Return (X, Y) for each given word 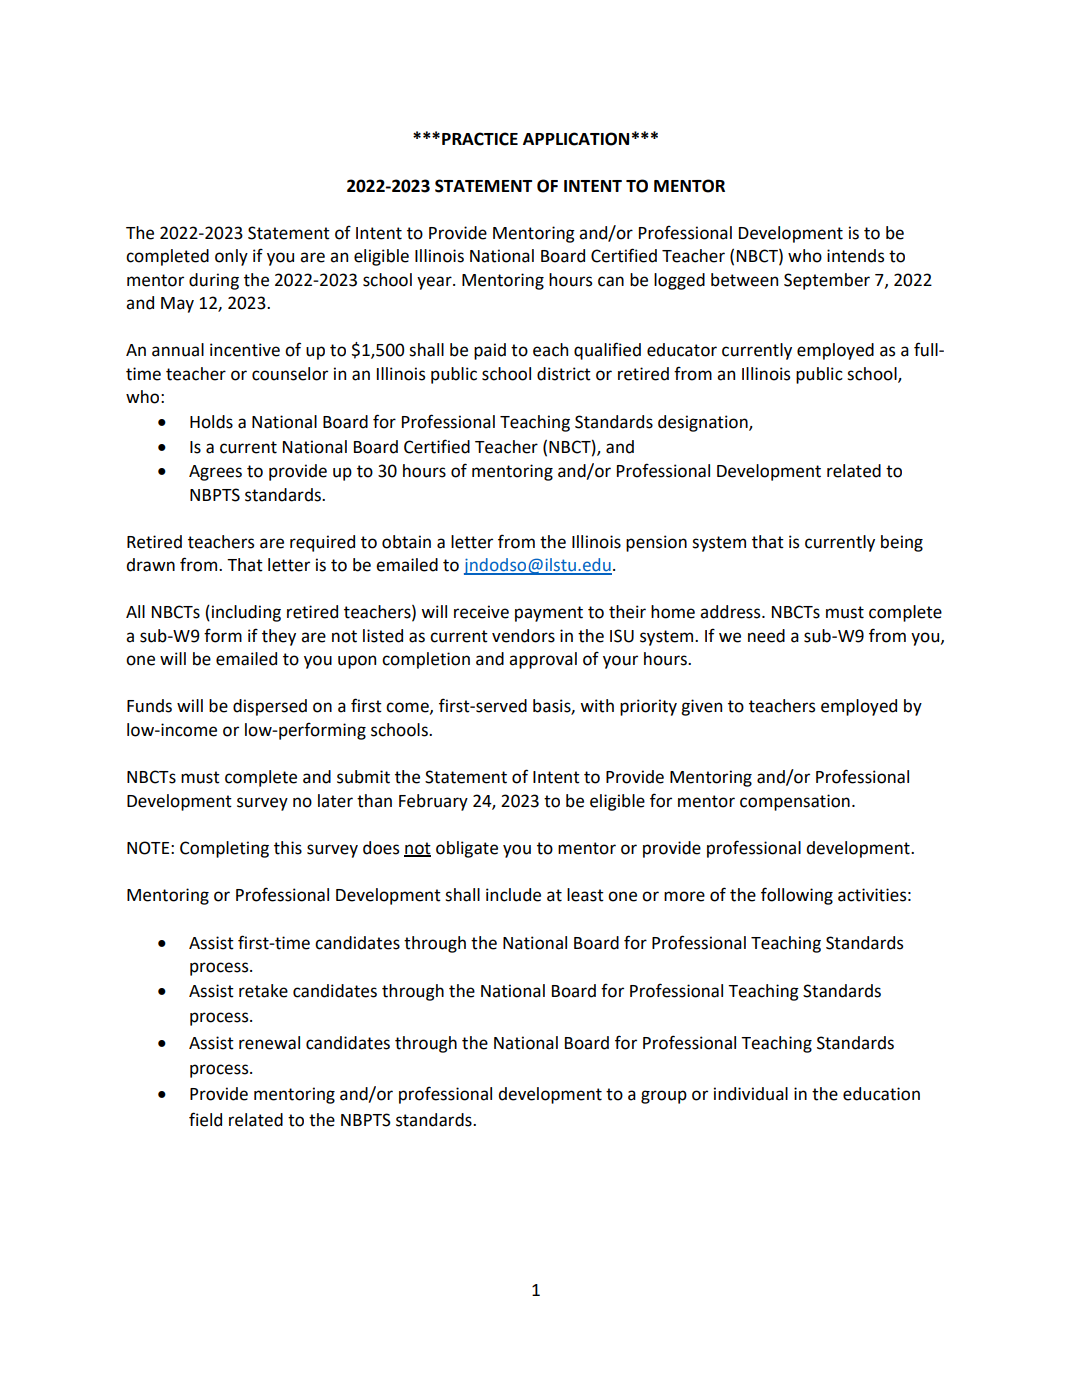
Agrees (215, 473)
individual (751, 1094)
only (231, 257)
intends (855, 256)
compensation (795, 802)
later (335, 801)
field (205, 1119)
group (664, 1097)
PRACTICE (480, 139)
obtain (406, 542)
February (433, 802)
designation (704, 423)
